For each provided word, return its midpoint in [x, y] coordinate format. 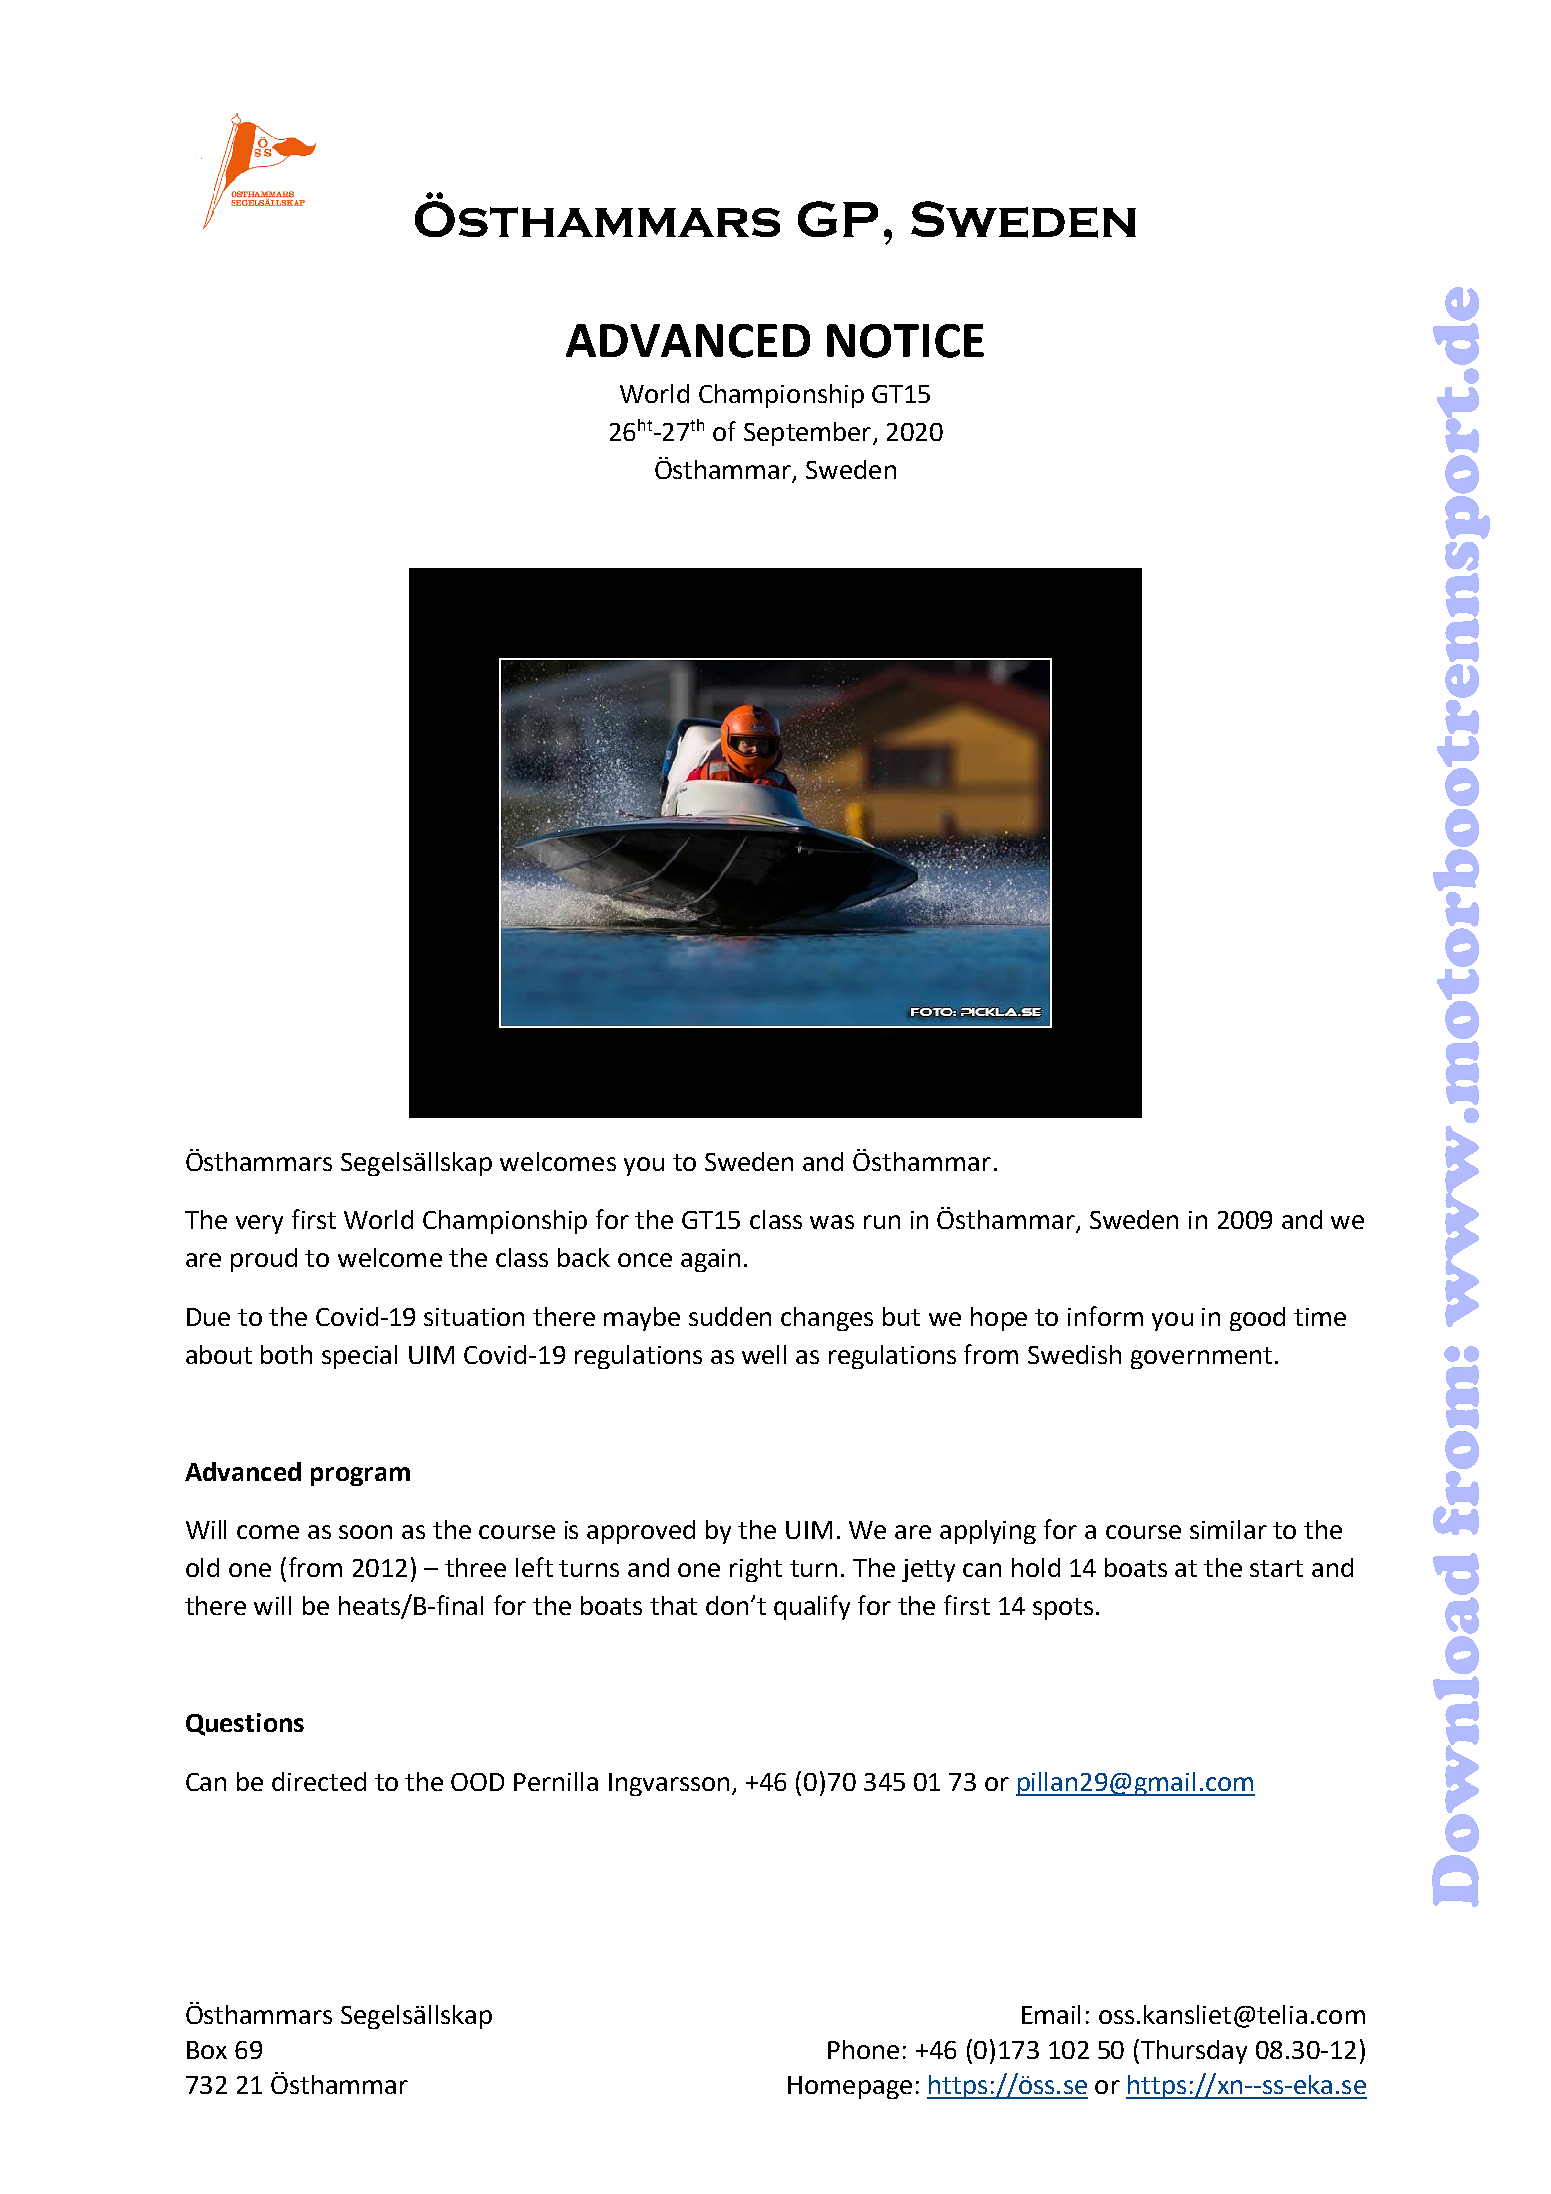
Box [207, 2050]
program [360, 1476]
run [882, 1222]
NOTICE [905, 341]
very [259, 1224]
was [832, 1222]
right [756, 1570]
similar [1228, 1529]
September [807, 434]
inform [1105, 1316]
